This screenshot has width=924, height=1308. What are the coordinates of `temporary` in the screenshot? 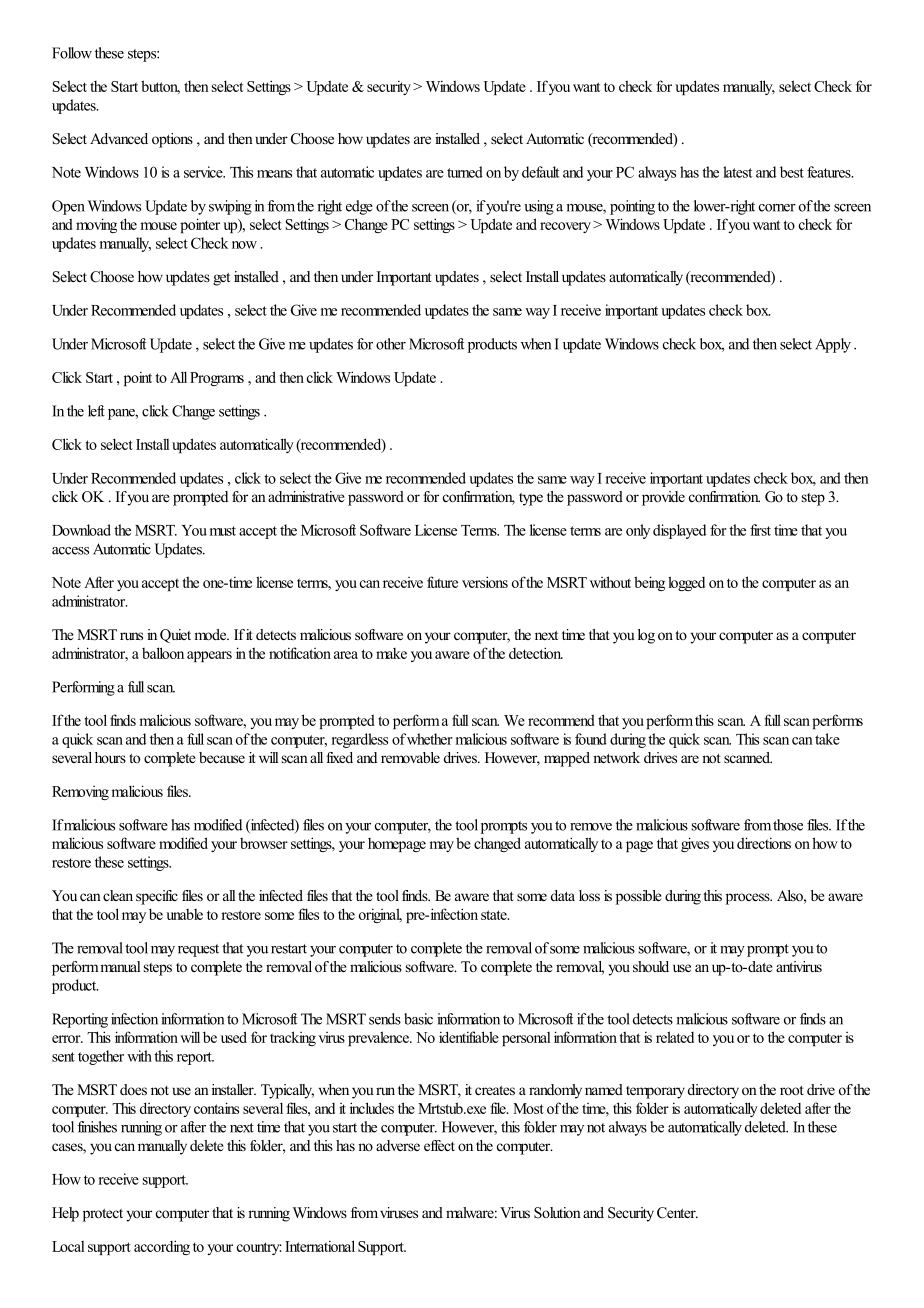 It's located at (655, 1092).
